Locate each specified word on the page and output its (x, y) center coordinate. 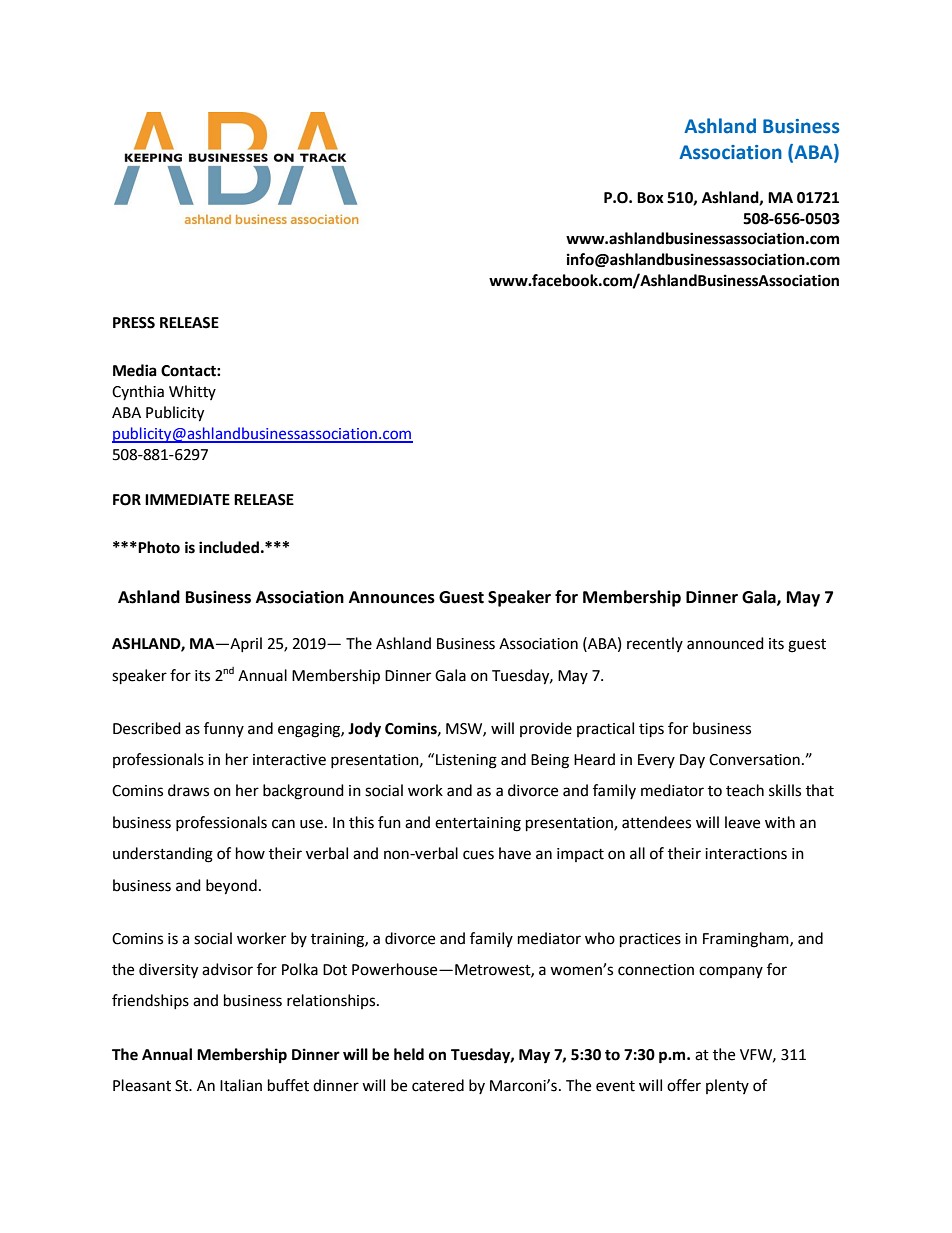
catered (438, 1085)
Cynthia (138, 392)
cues (478, 855)
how (250, 853)
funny (224, 729)
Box (650, 198)
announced (725, 643)
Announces (392, 597)
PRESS (134, 323)
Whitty (192, 392)
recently (655, 644)
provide (546, 729)
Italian (241, 1085)
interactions (746, 854)
